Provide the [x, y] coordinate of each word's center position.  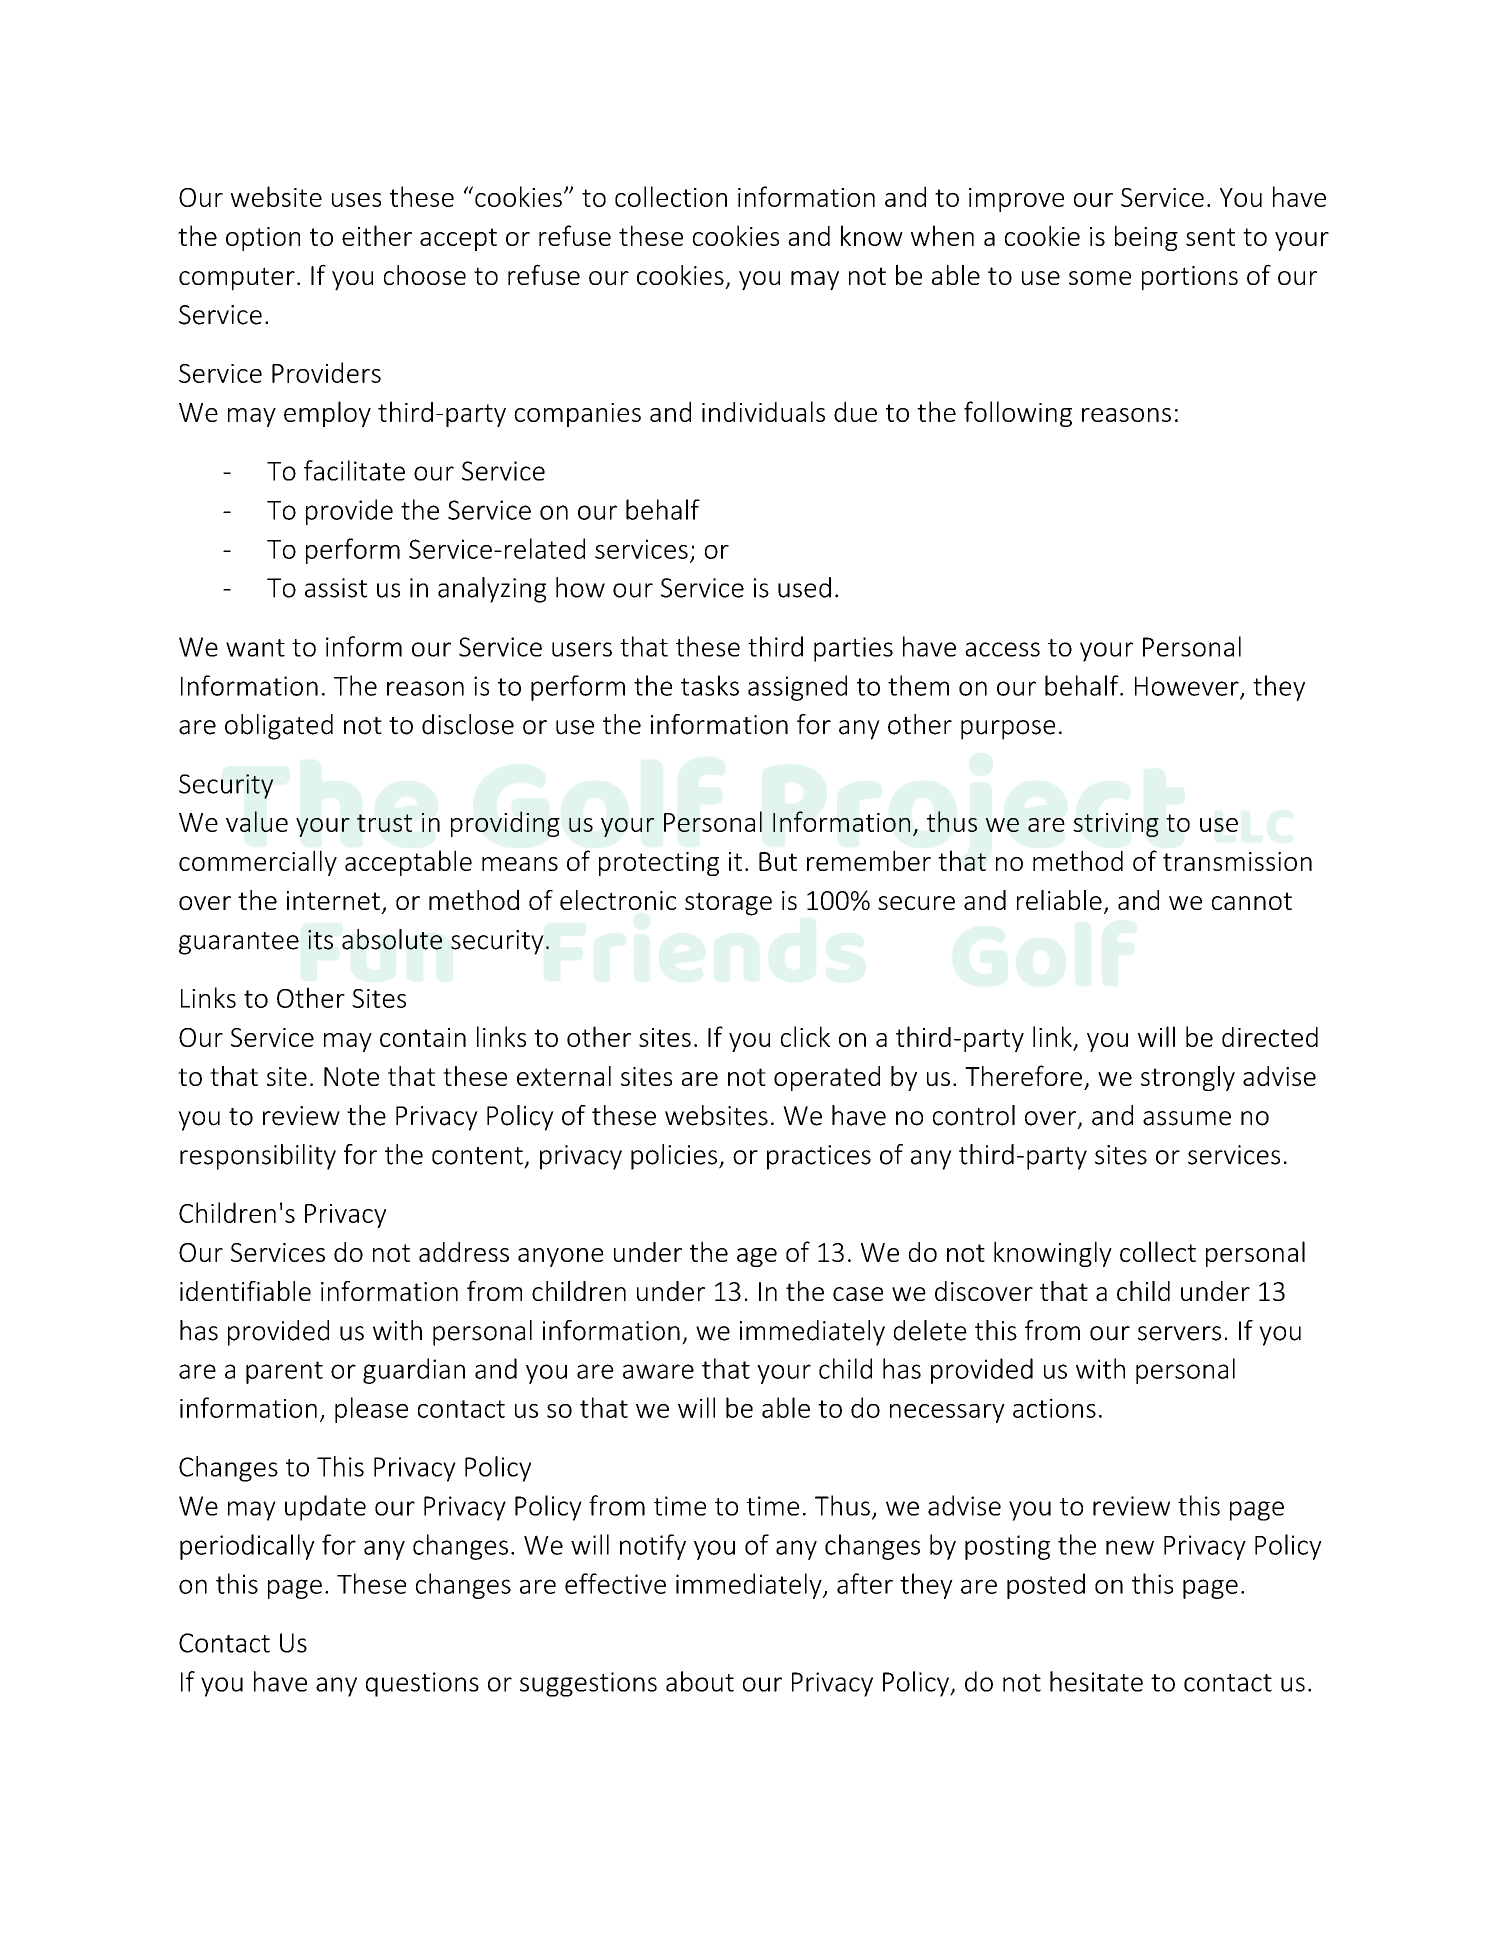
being [1146, 238]
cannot [1252, 901]
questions [422, 1684]
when [942, 235]
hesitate [1096, 1681]
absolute [392, 939]
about [700, 1681]
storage [728, 904]
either [377, 235]
